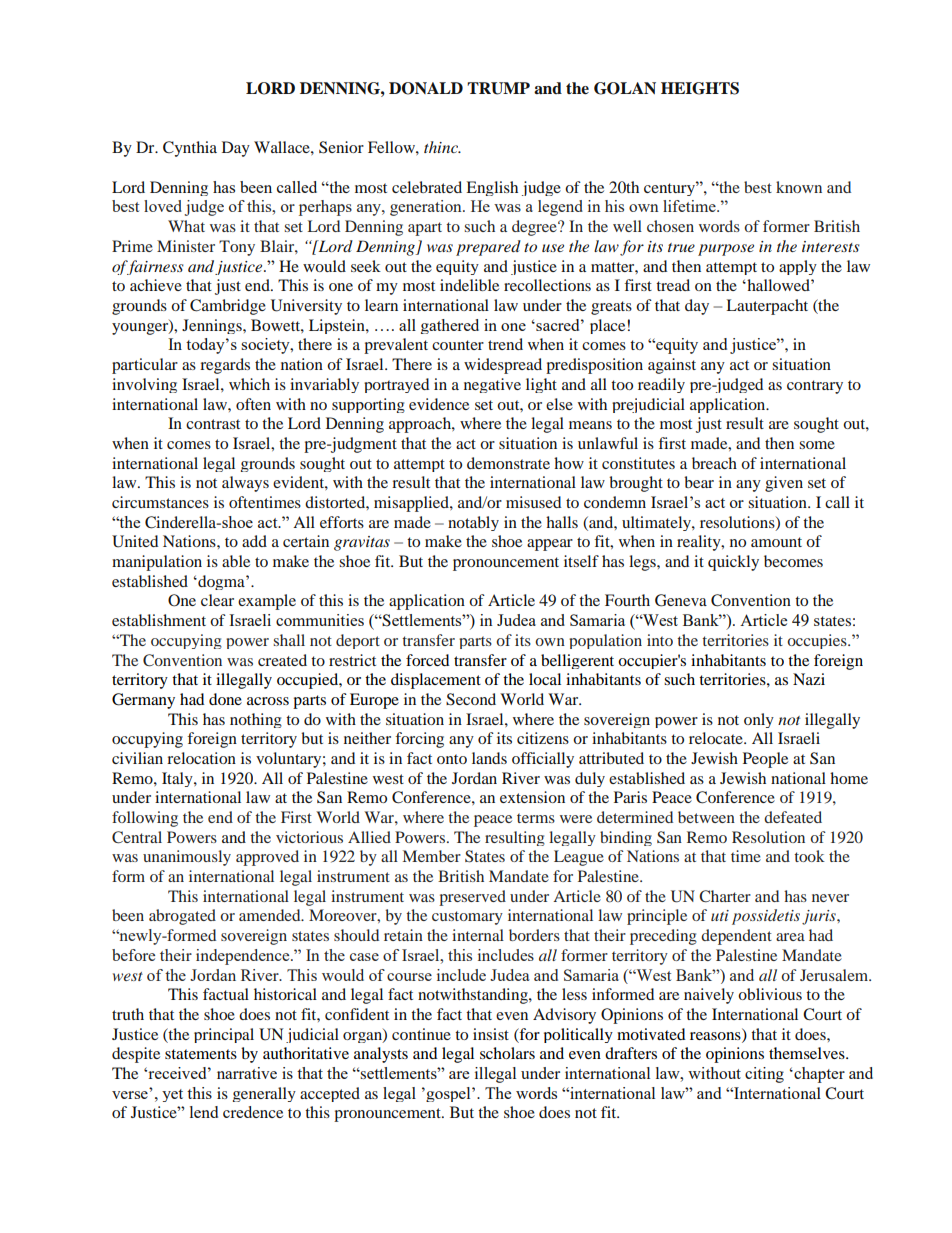 The image size is (952, 1233). I want to click on citing, so click(764, 1075).
